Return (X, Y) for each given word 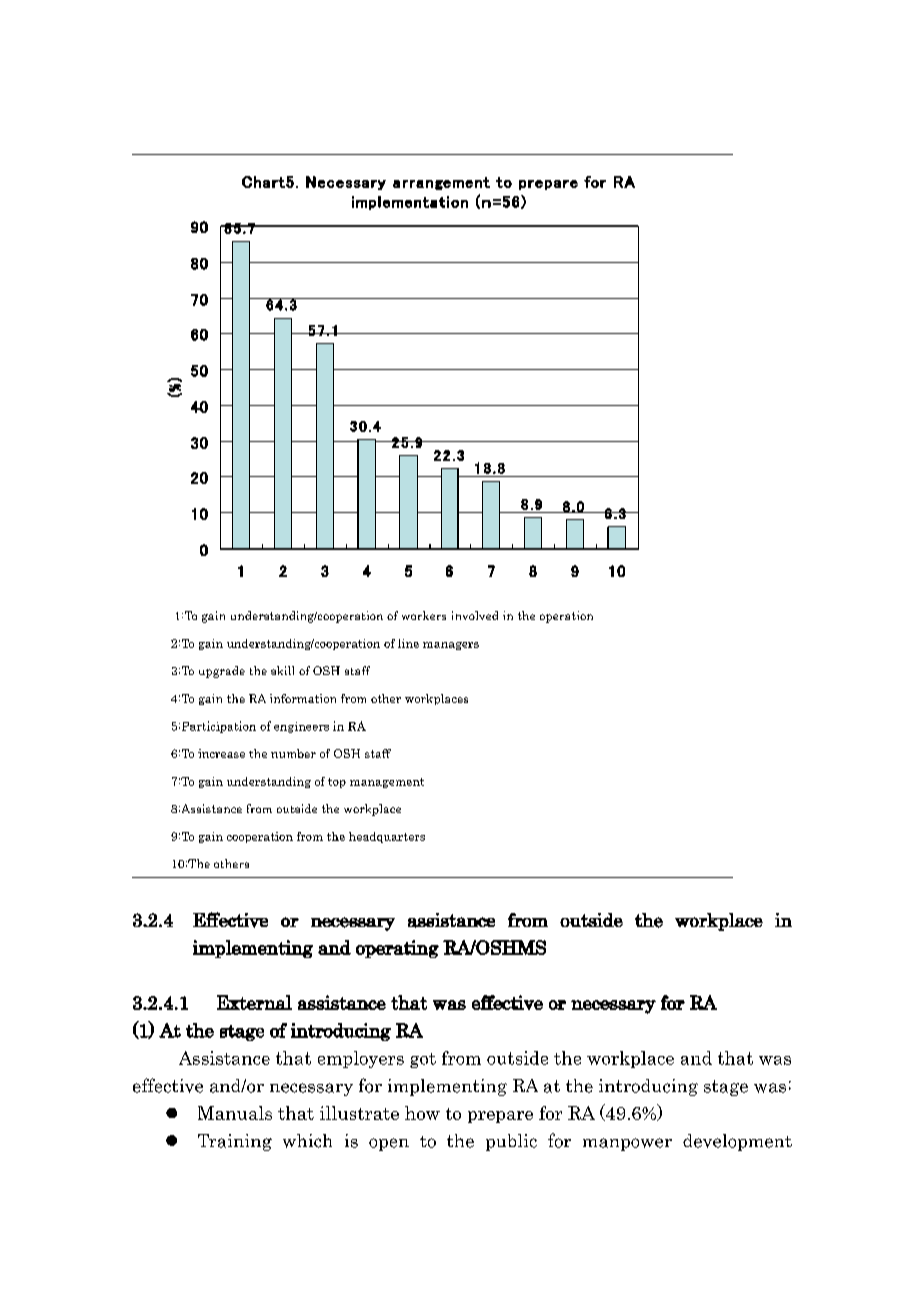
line (408, 643)
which (307, 1141)
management (387, 783)
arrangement (441, 183)
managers (451, 646)
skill (282, 670)
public (511, 1142)
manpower (627, 1144)
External (254, 1002)
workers (424, 615)
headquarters (387, 837)
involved (475, 615)
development (737, 1142)
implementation (410, 203)
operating (397, 949)
